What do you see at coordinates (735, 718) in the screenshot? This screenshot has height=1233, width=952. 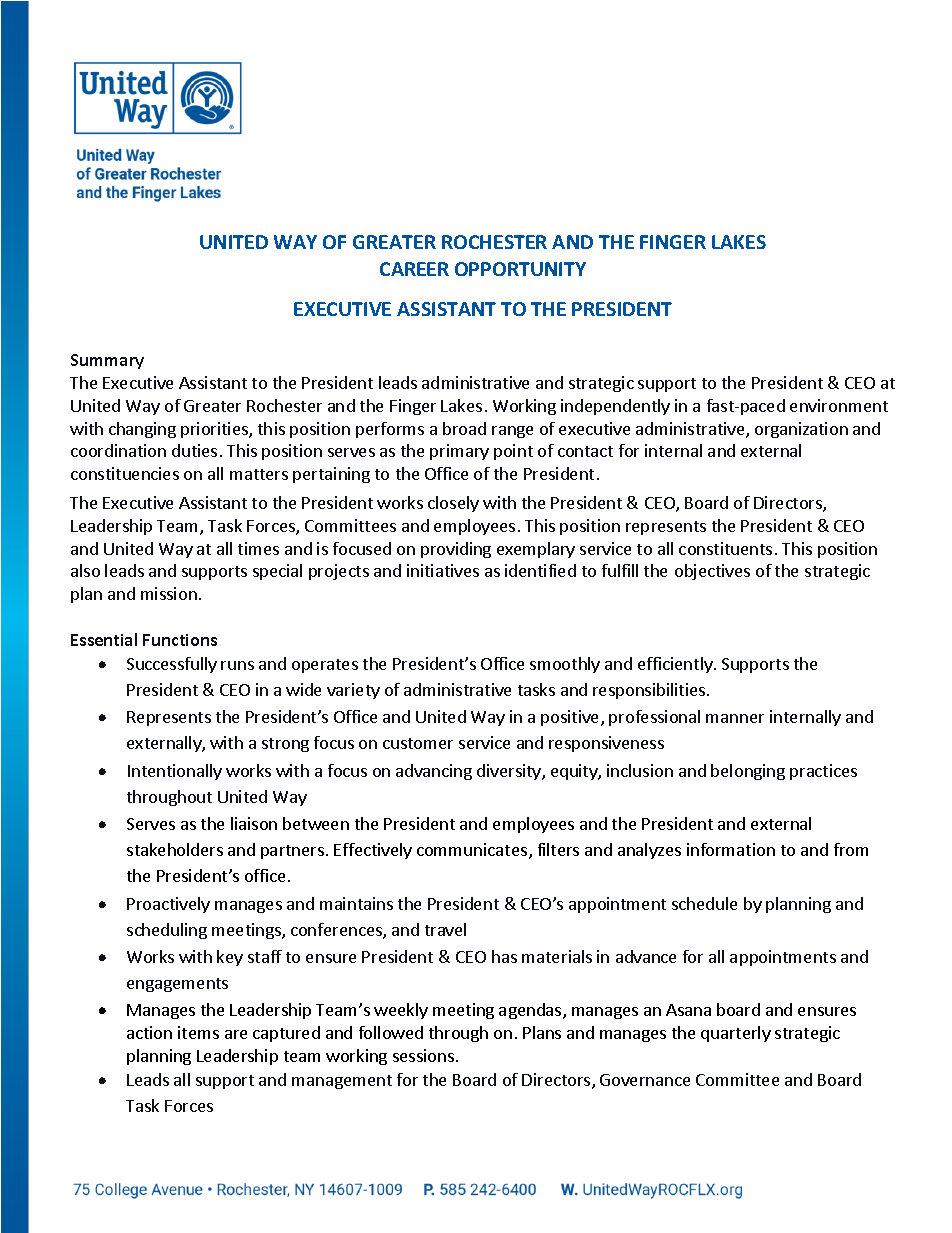 I see `manner` at bounding box center [735, 718].
